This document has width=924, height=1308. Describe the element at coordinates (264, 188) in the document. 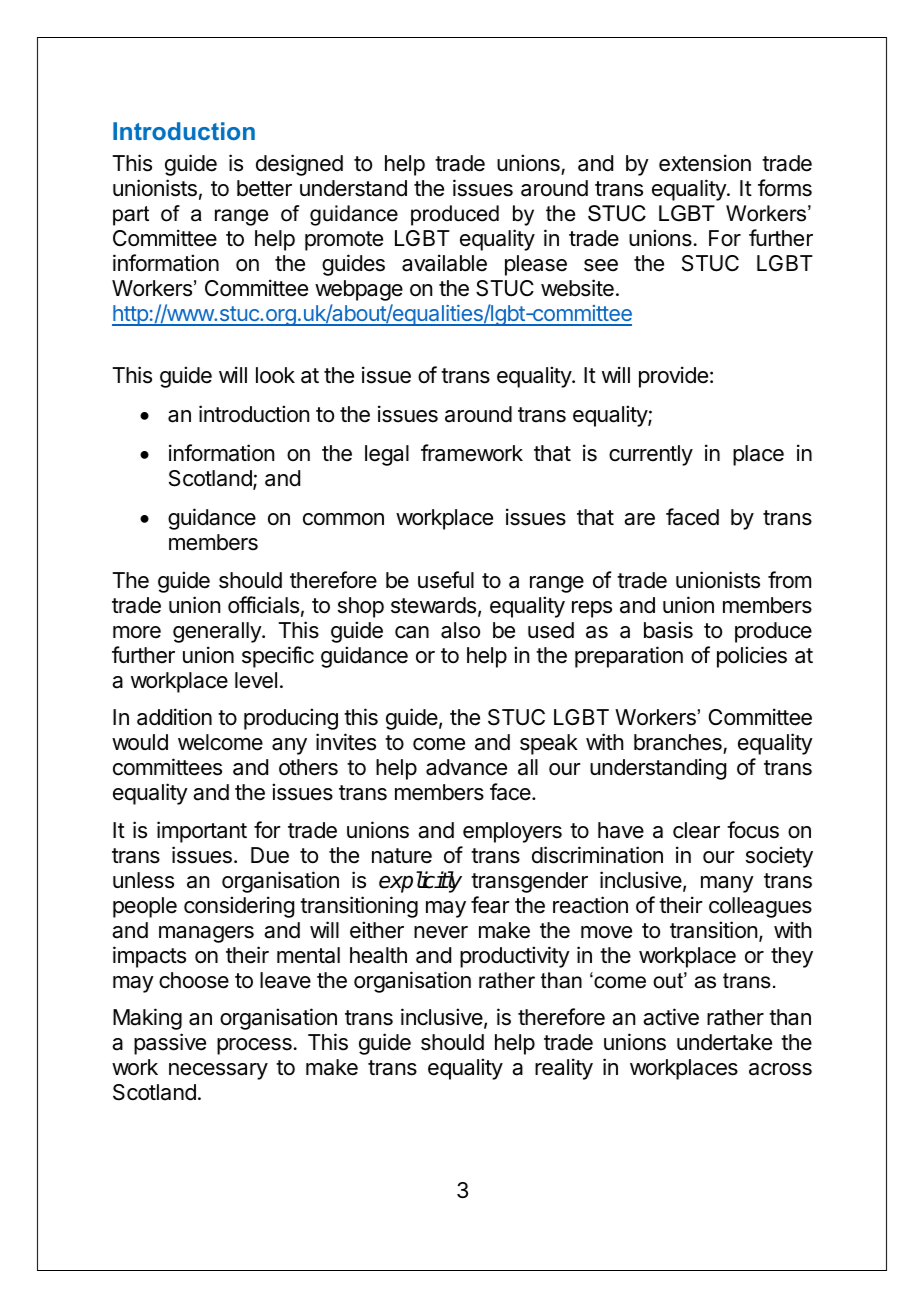

I see `better` at that location.
